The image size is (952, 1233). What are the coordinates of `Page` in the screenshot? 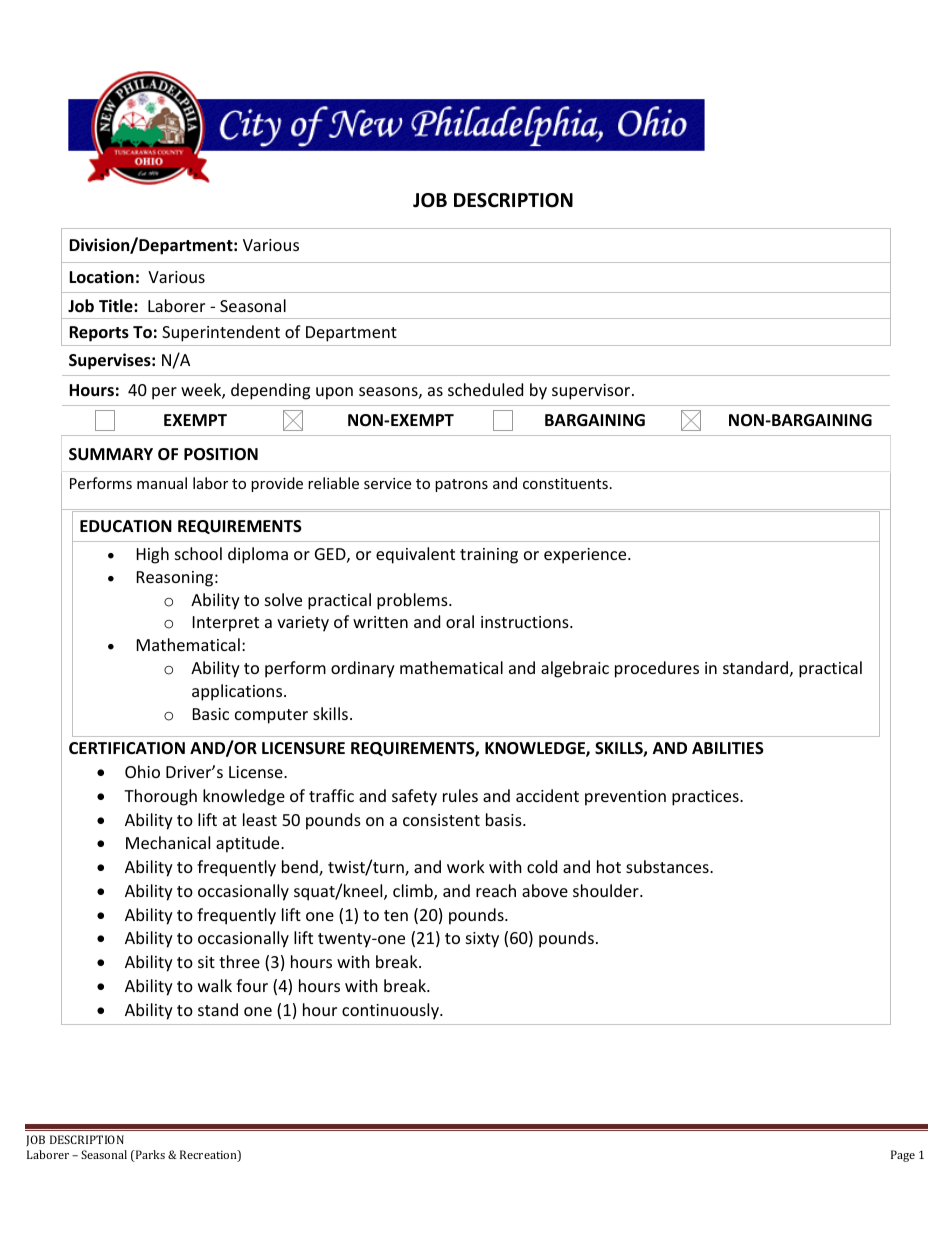 It's located at (903, 1156).
